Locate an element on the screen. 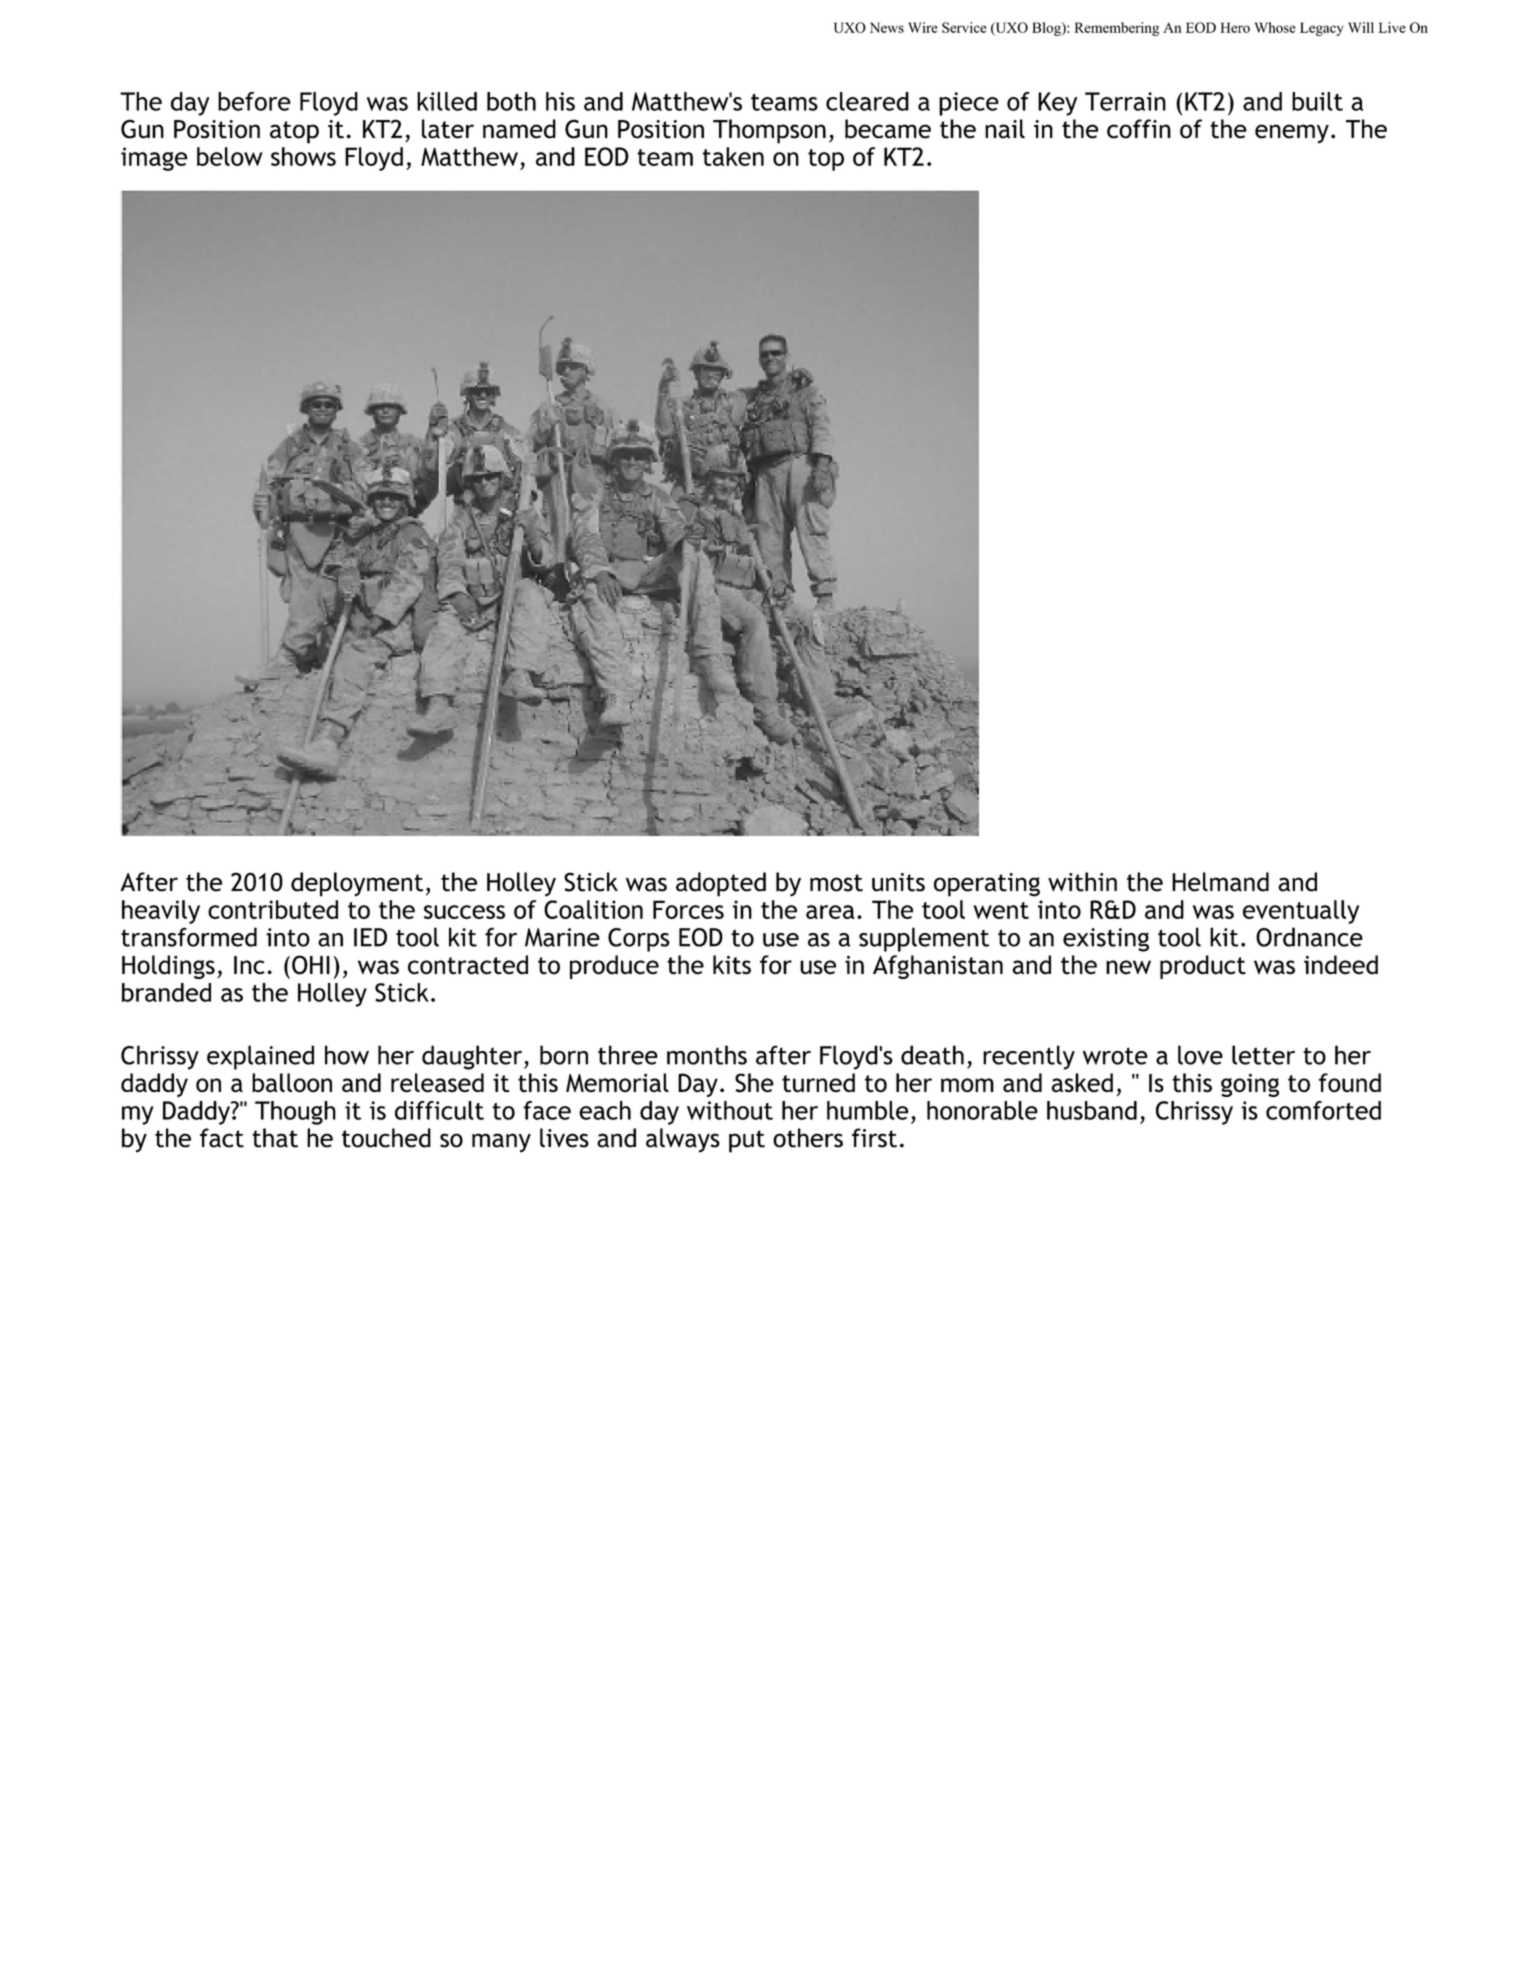 The image size is (1536, 1988). shows is located at coordinates (303, 156).
